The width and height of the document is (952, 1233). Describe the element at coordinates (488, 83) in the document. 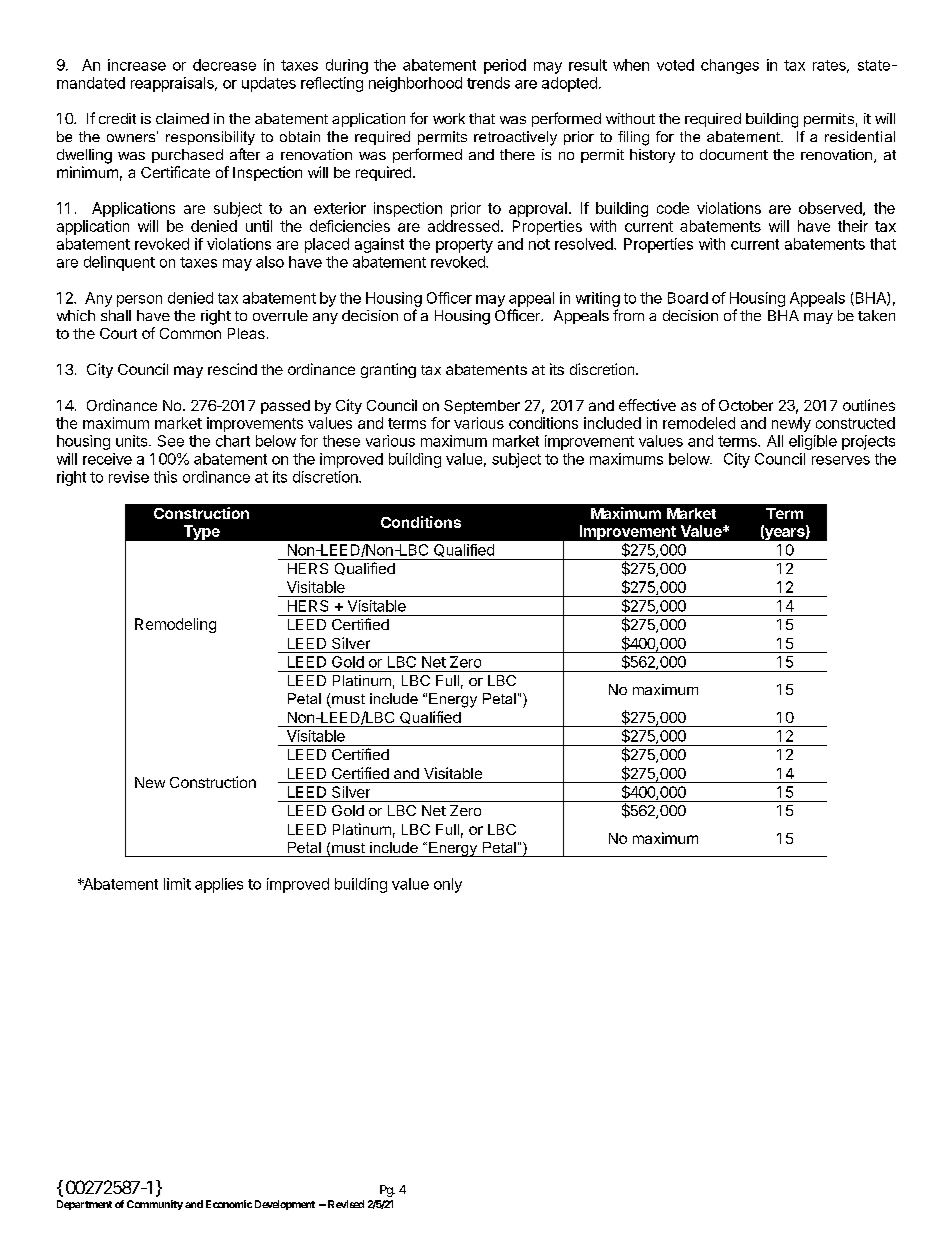

I see `trends` at that location.
